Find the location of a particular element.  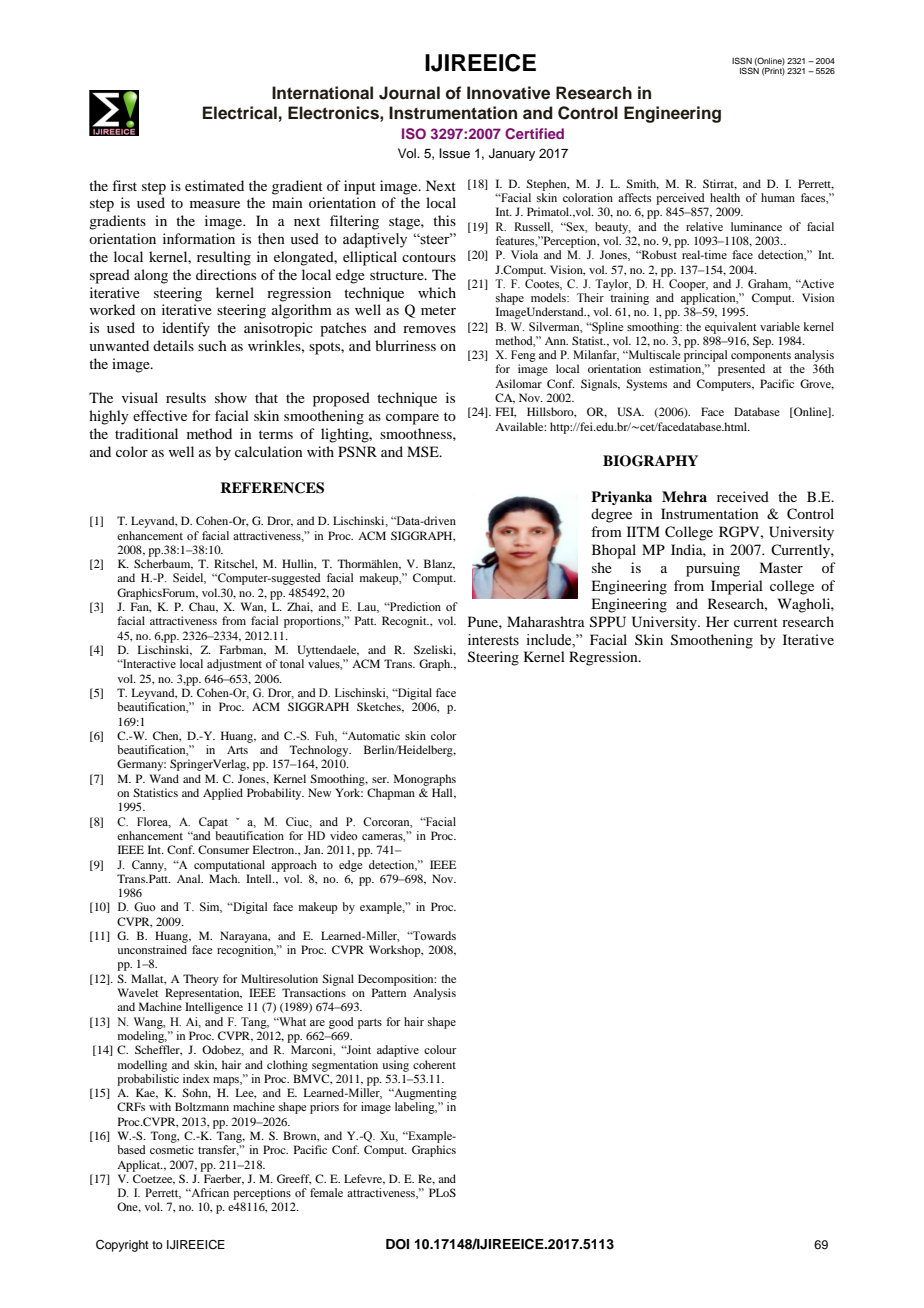

Imperial is located at coordinates (737, 587).
